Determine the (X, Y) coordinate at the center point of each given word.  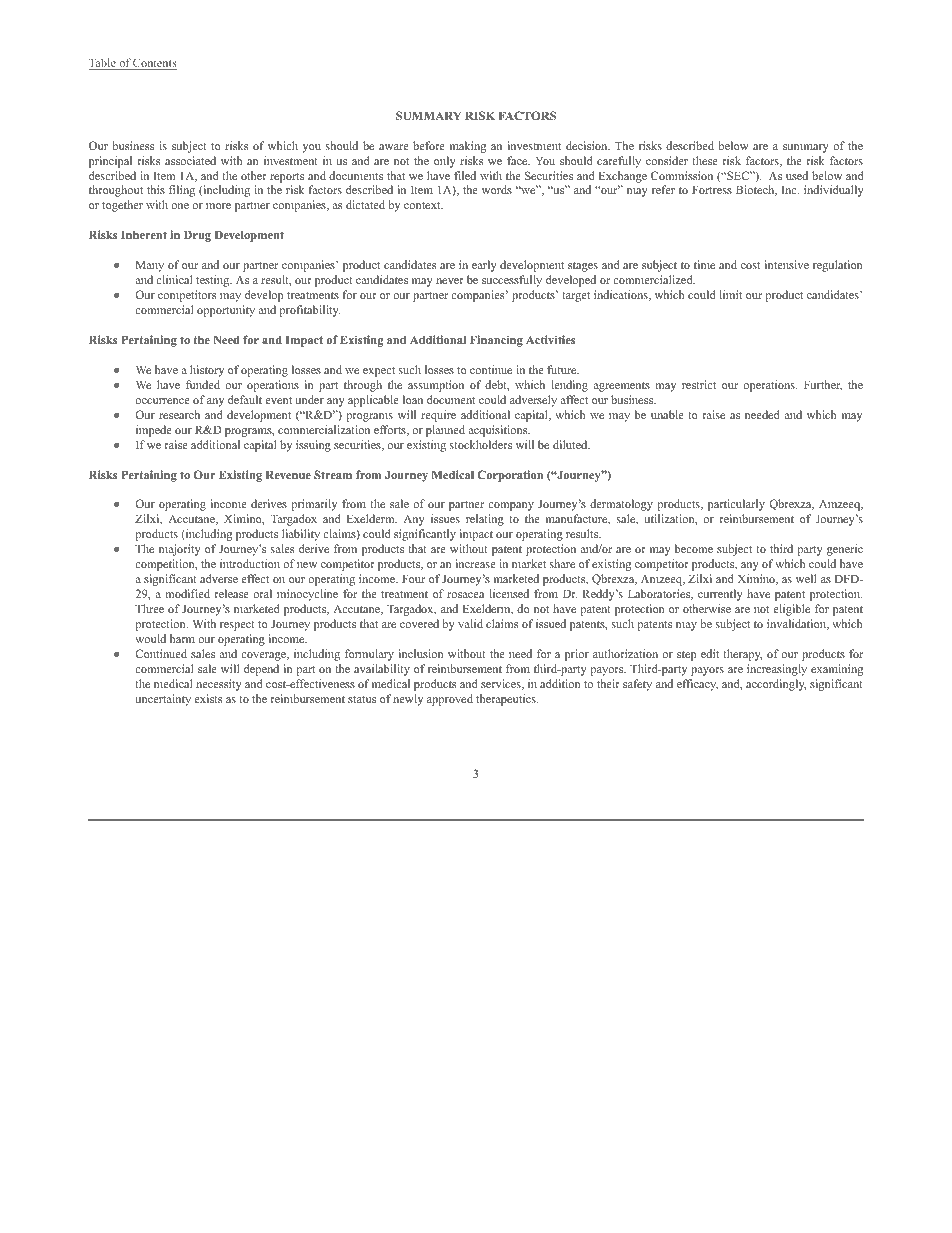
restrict (699, 384)
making (468, 147)
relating (485, 520)
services (502, 684)
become (694, 548)
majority (180, 550)
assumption (436, 386)
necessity (219, 685)
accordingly (776, 685)
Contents (154, 64)
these (705, 160)
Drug (197, 236)
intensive (787, 264)
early (484, 266)
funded (203, 384)
